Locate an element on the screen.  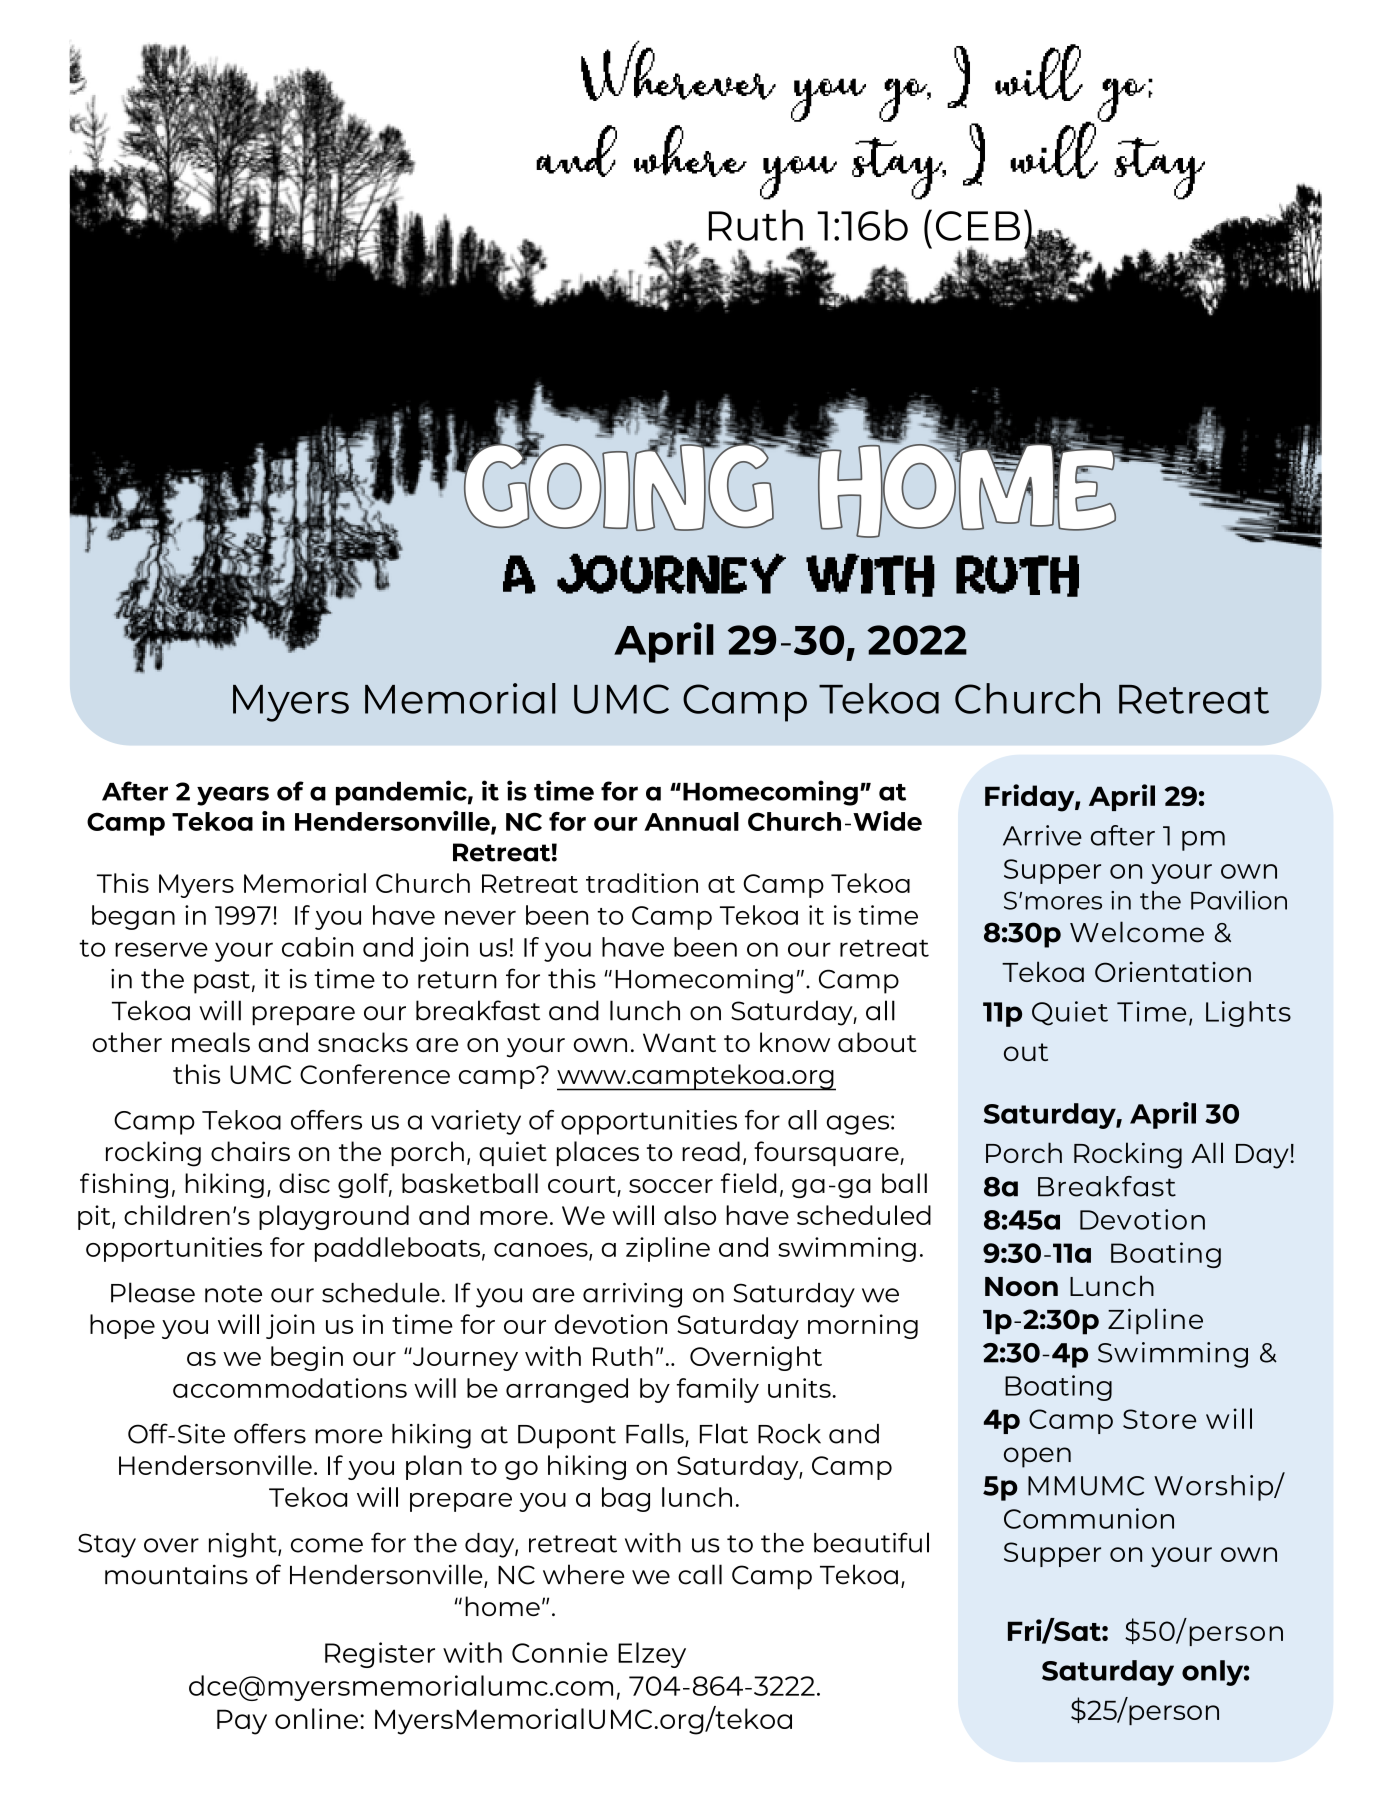
Noon is located at coordinates (1021, 1286).
